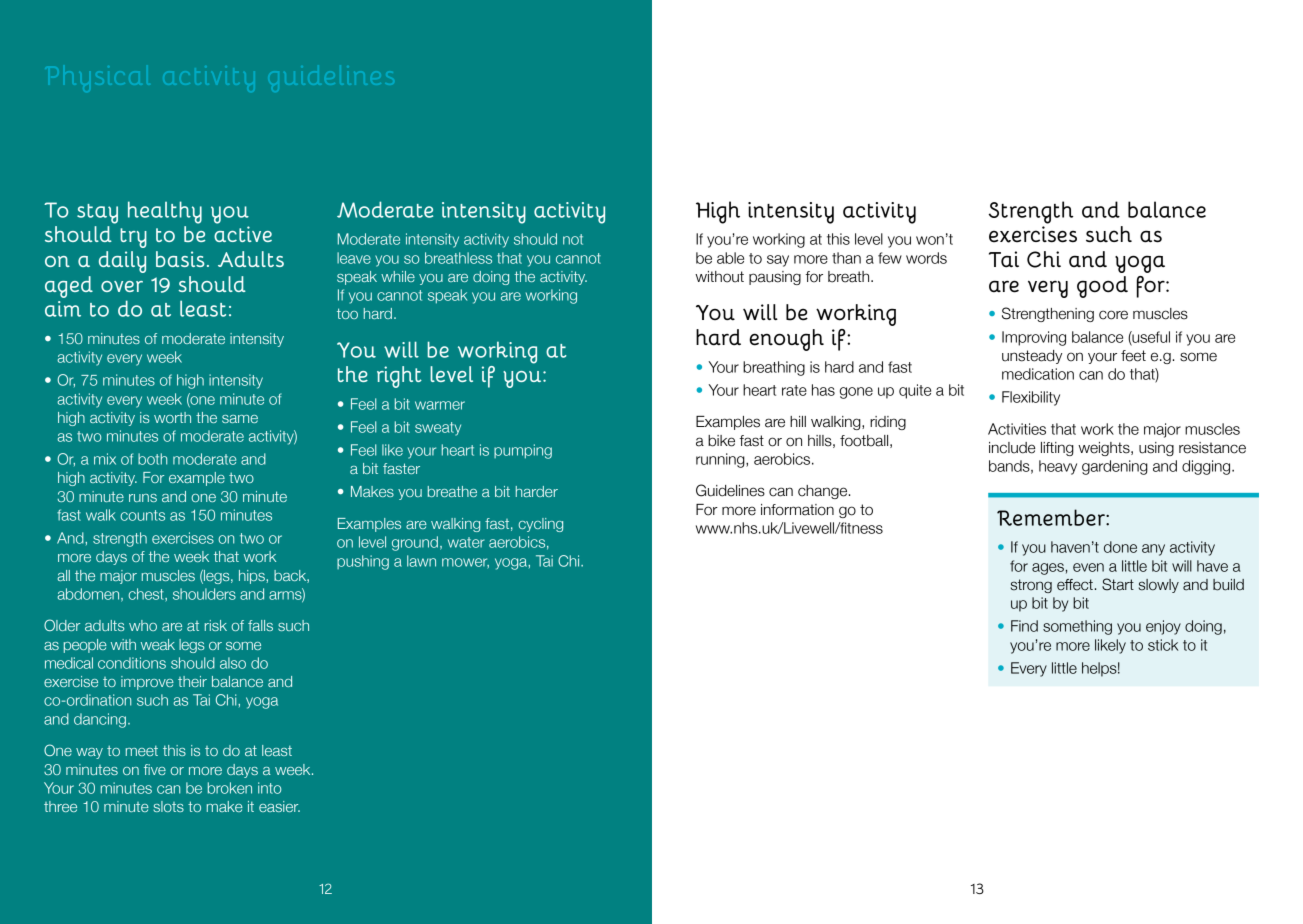 Image resolution: width=1303 pixels, height=924 pixels. Describe the element at coordinates (926, 258) in the page. I see `words` at that location.
